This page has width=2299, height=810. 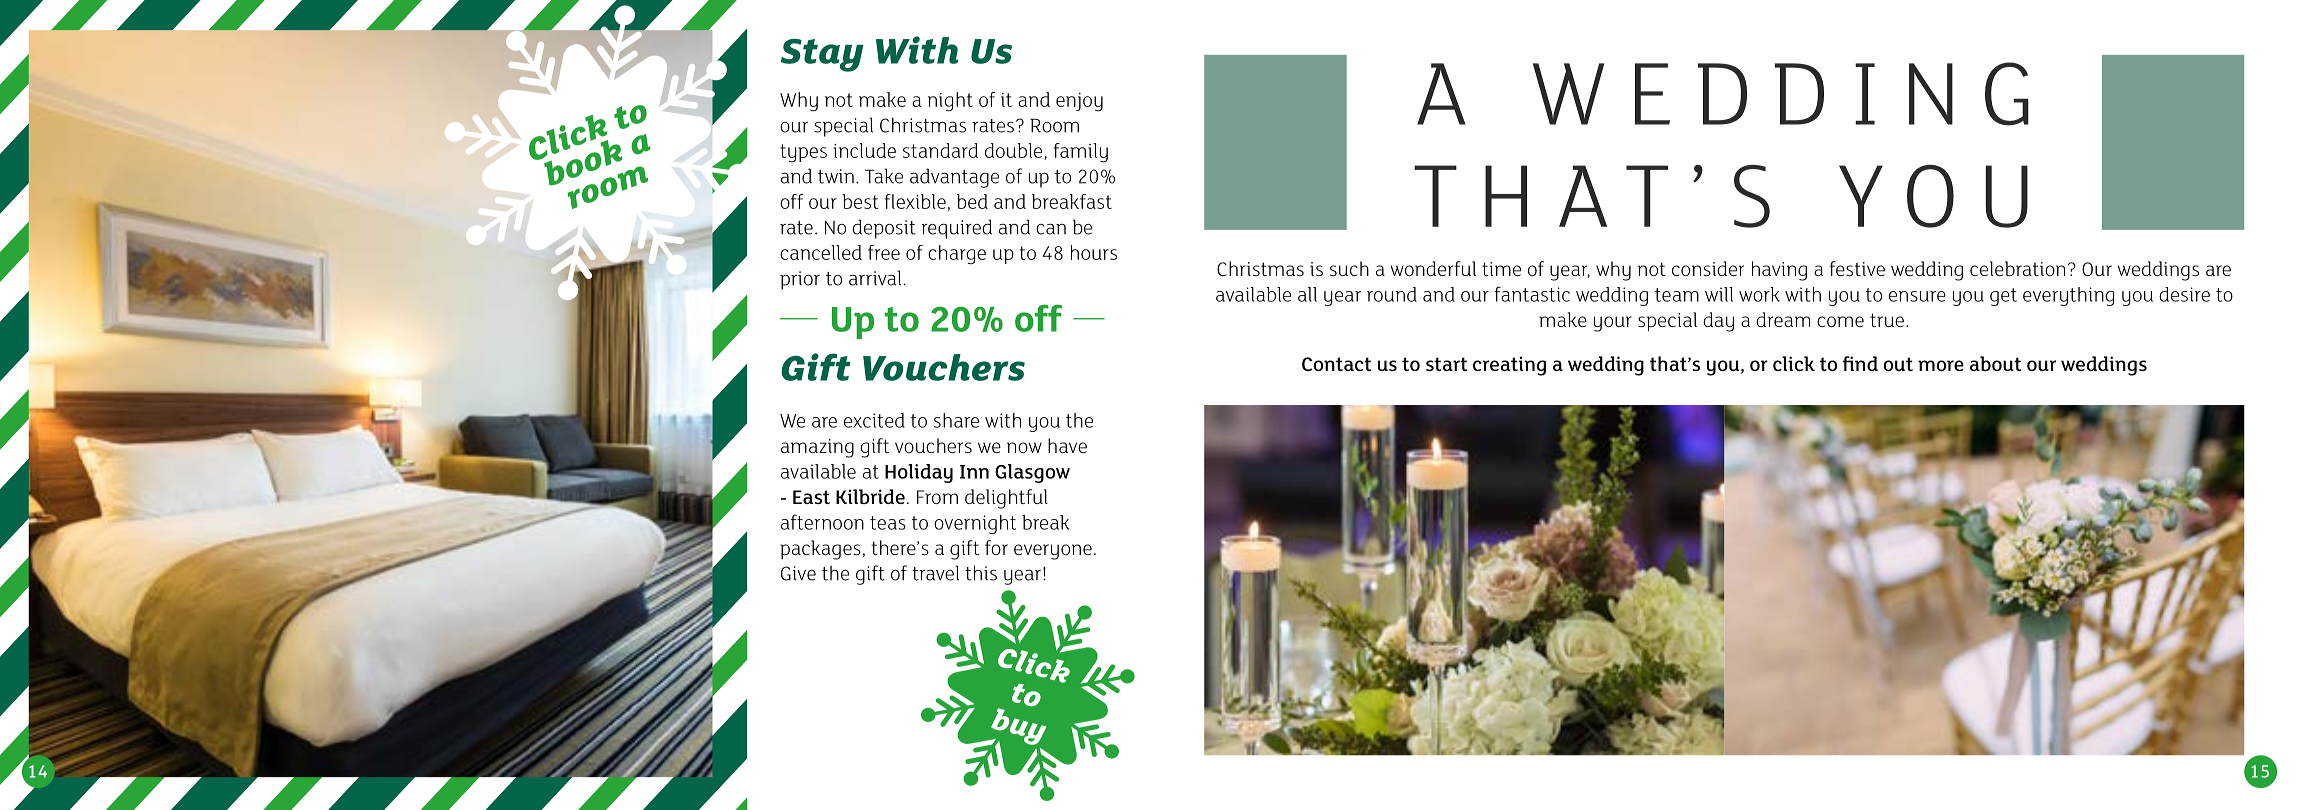 What do you see at coordinates (1080, 153) in the page?
I see `family` at bounding box center [1080, 153].
